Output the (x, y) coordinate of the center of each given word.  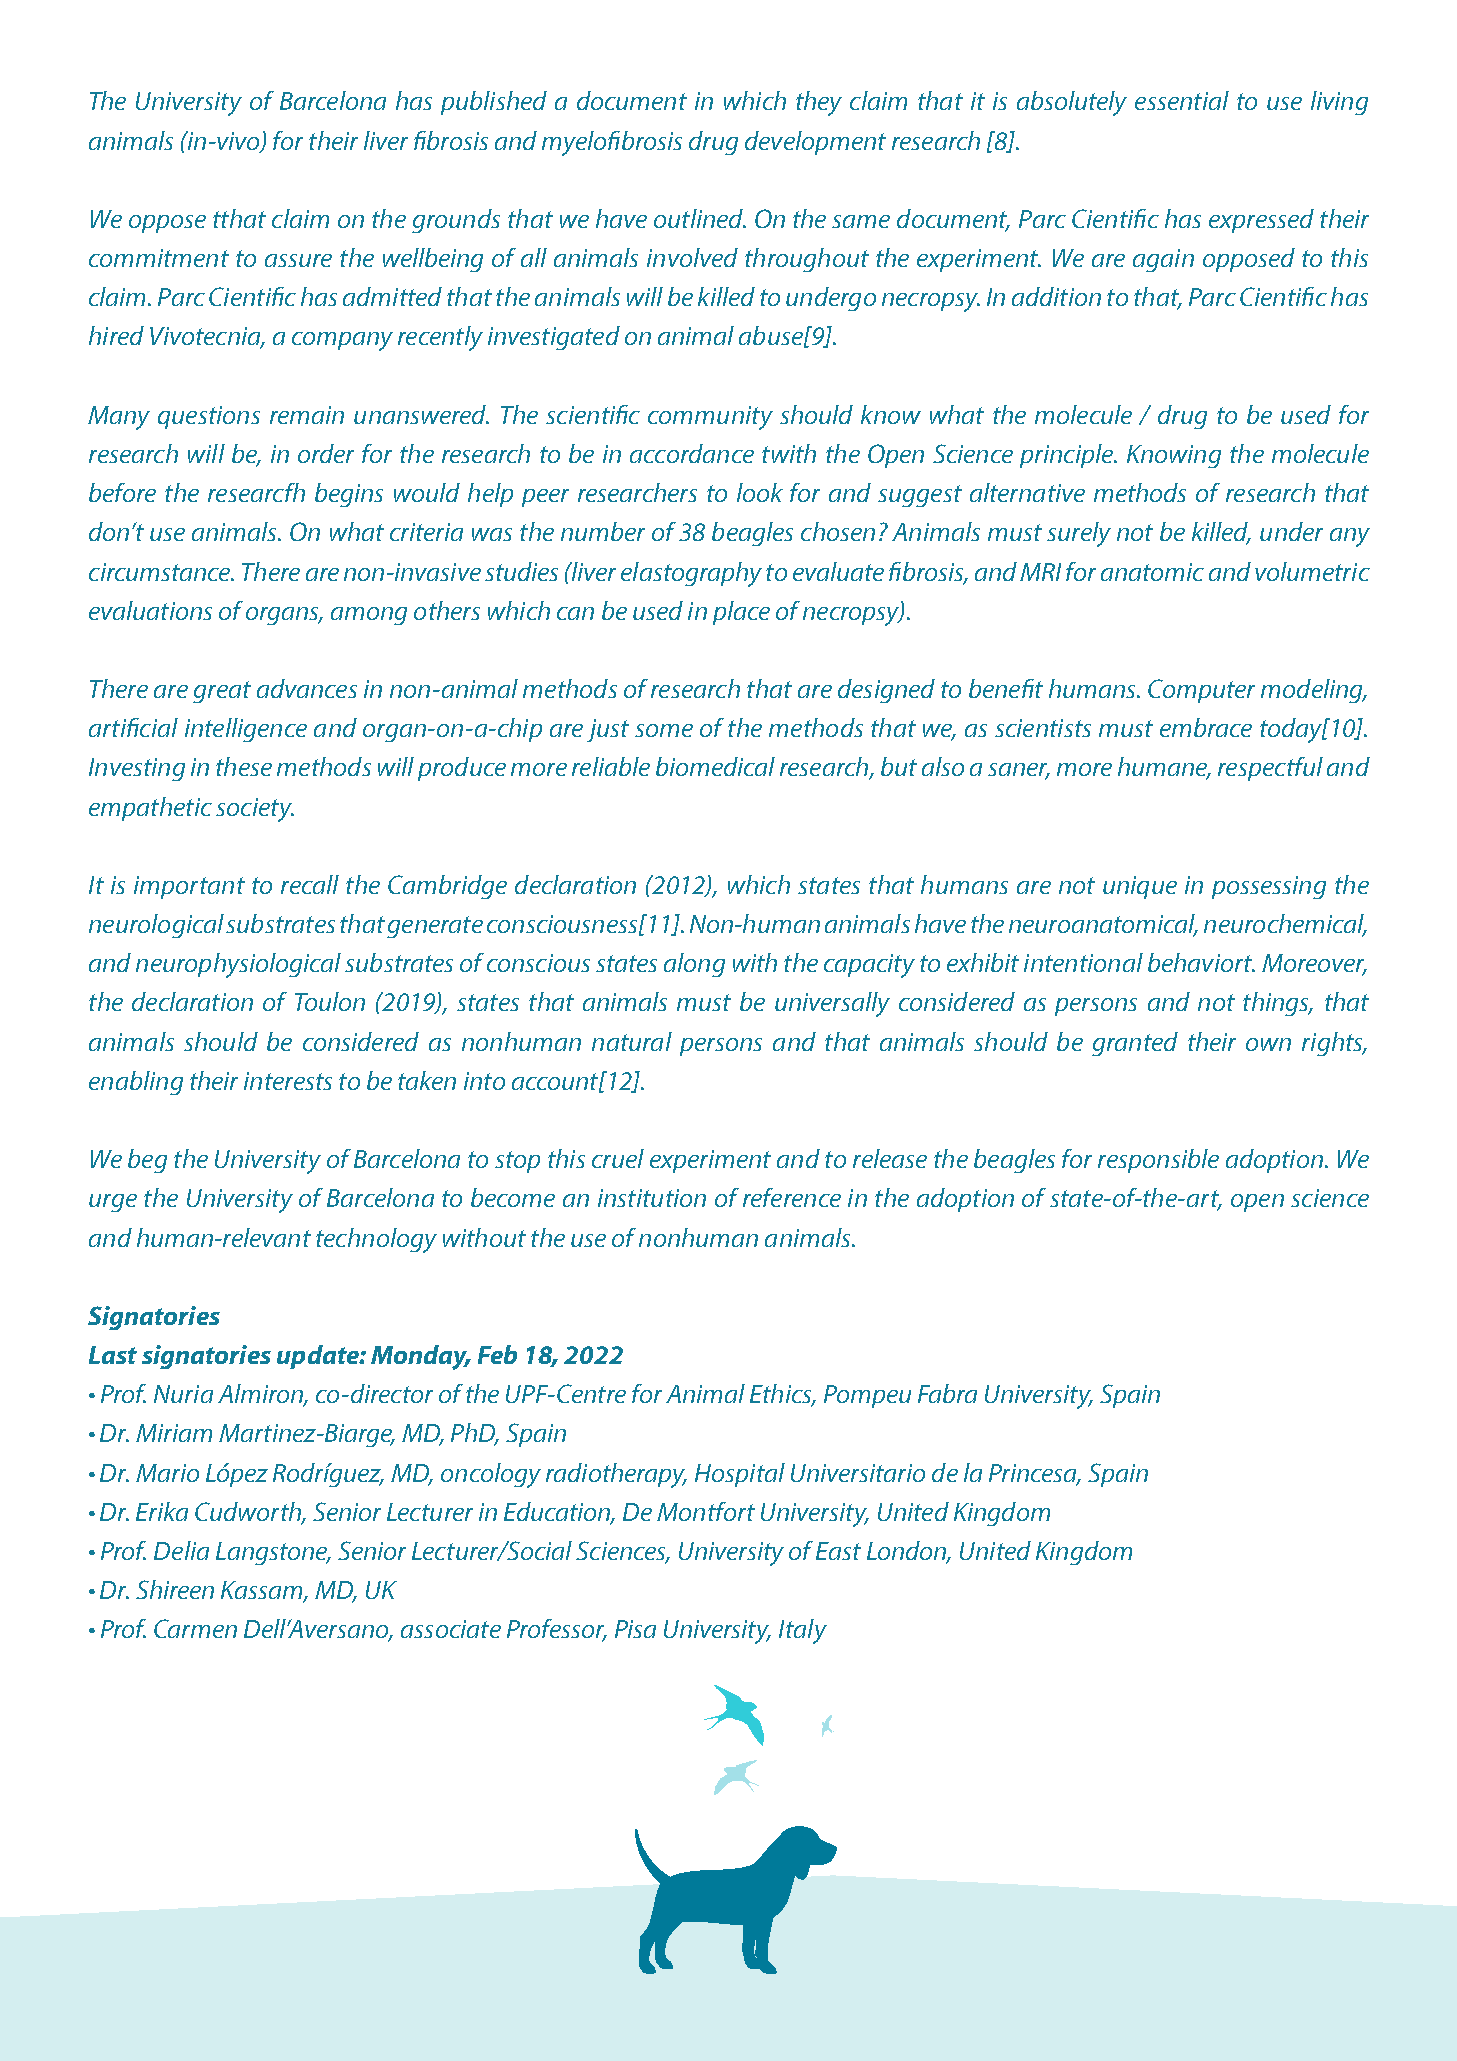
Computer (1201, 691)
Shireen (175, 1589)
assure (298, 260)
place (741, 613)
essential (1182, 100)
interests (288, 1081)
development (815, 143)
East (838, 1551)
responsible (1158, 1161)
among (369, 616)
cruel (618, 1158)
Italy (803, 1631)
